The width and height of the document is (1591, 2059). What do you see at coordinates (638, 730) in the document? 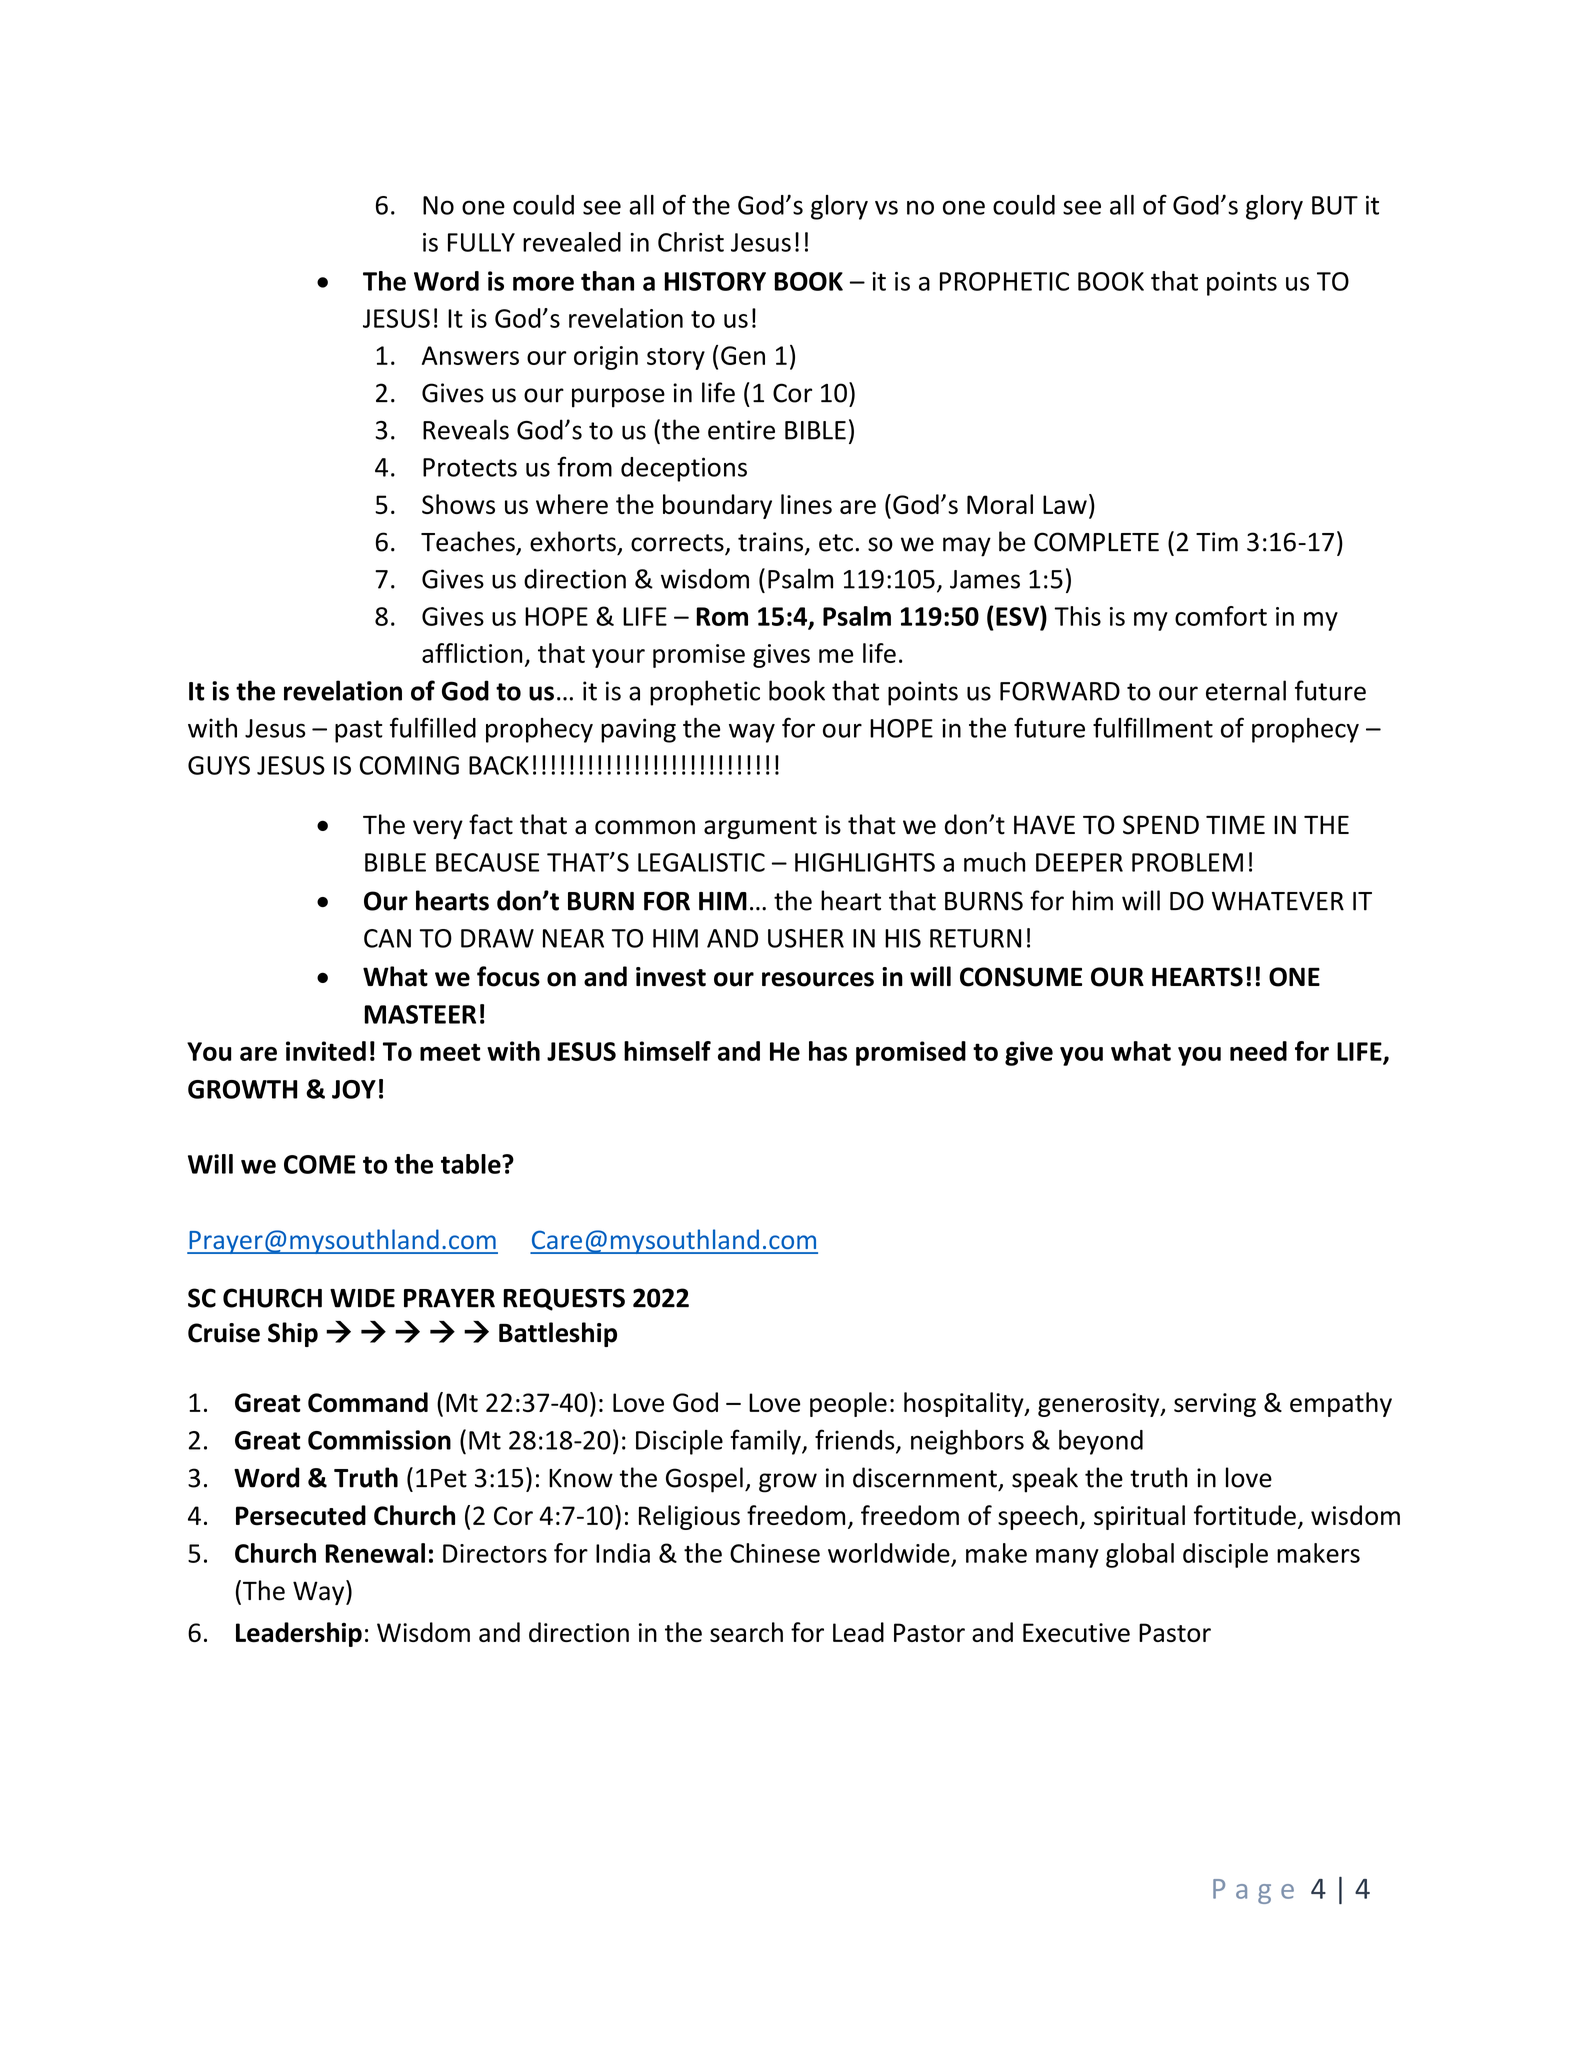
I see `paving` at bounding box center [638, 730].
